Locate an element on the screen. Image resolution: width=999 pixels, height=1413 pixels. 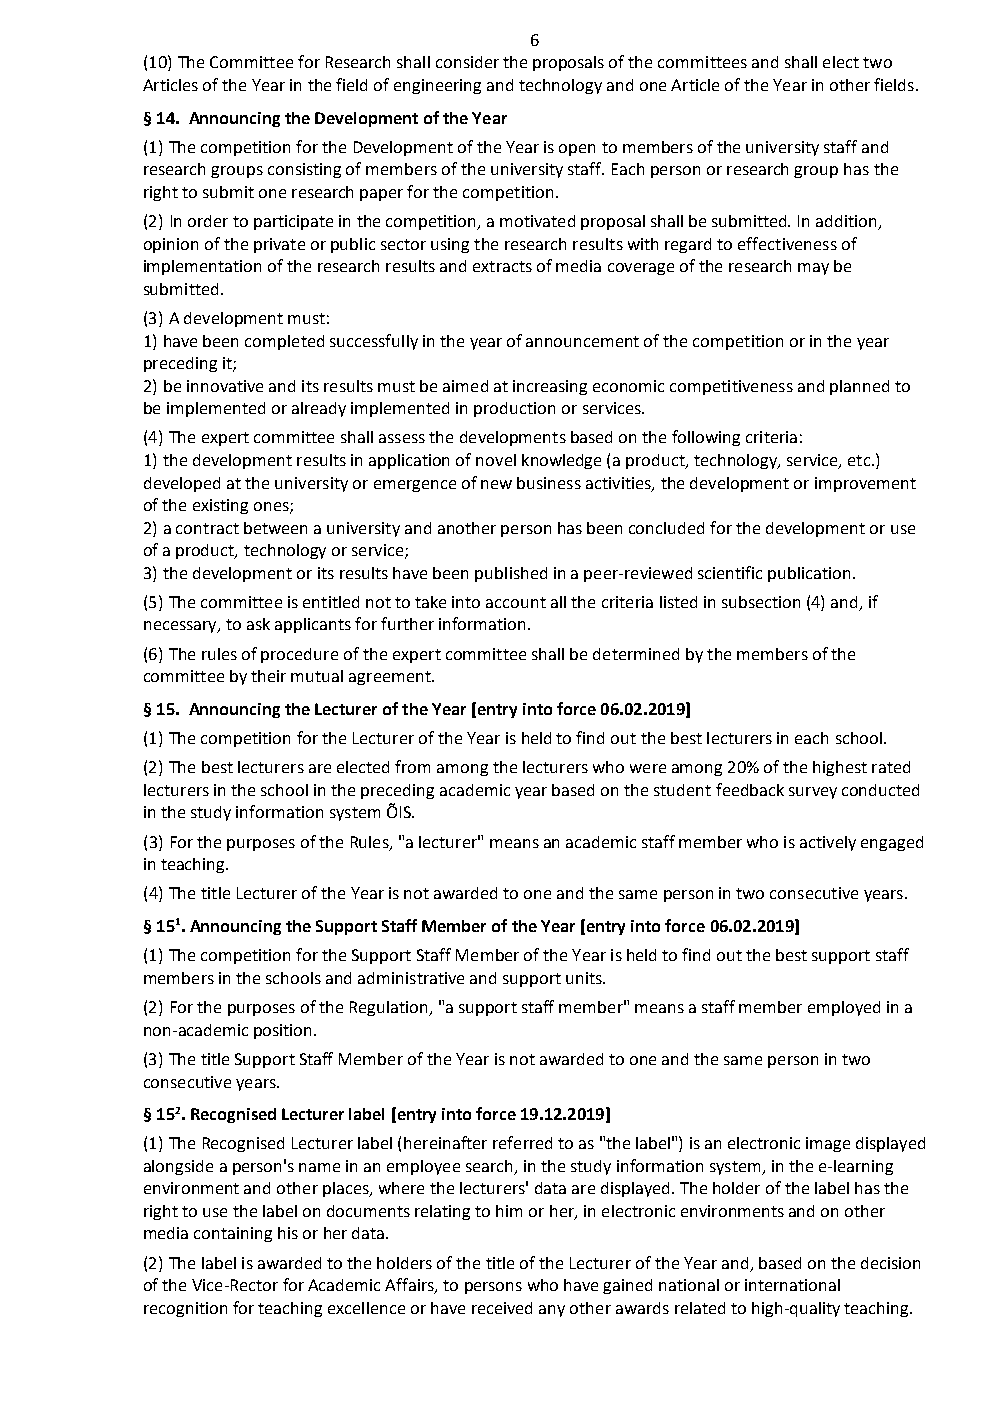
any is located at coordinates (552, 1311).
